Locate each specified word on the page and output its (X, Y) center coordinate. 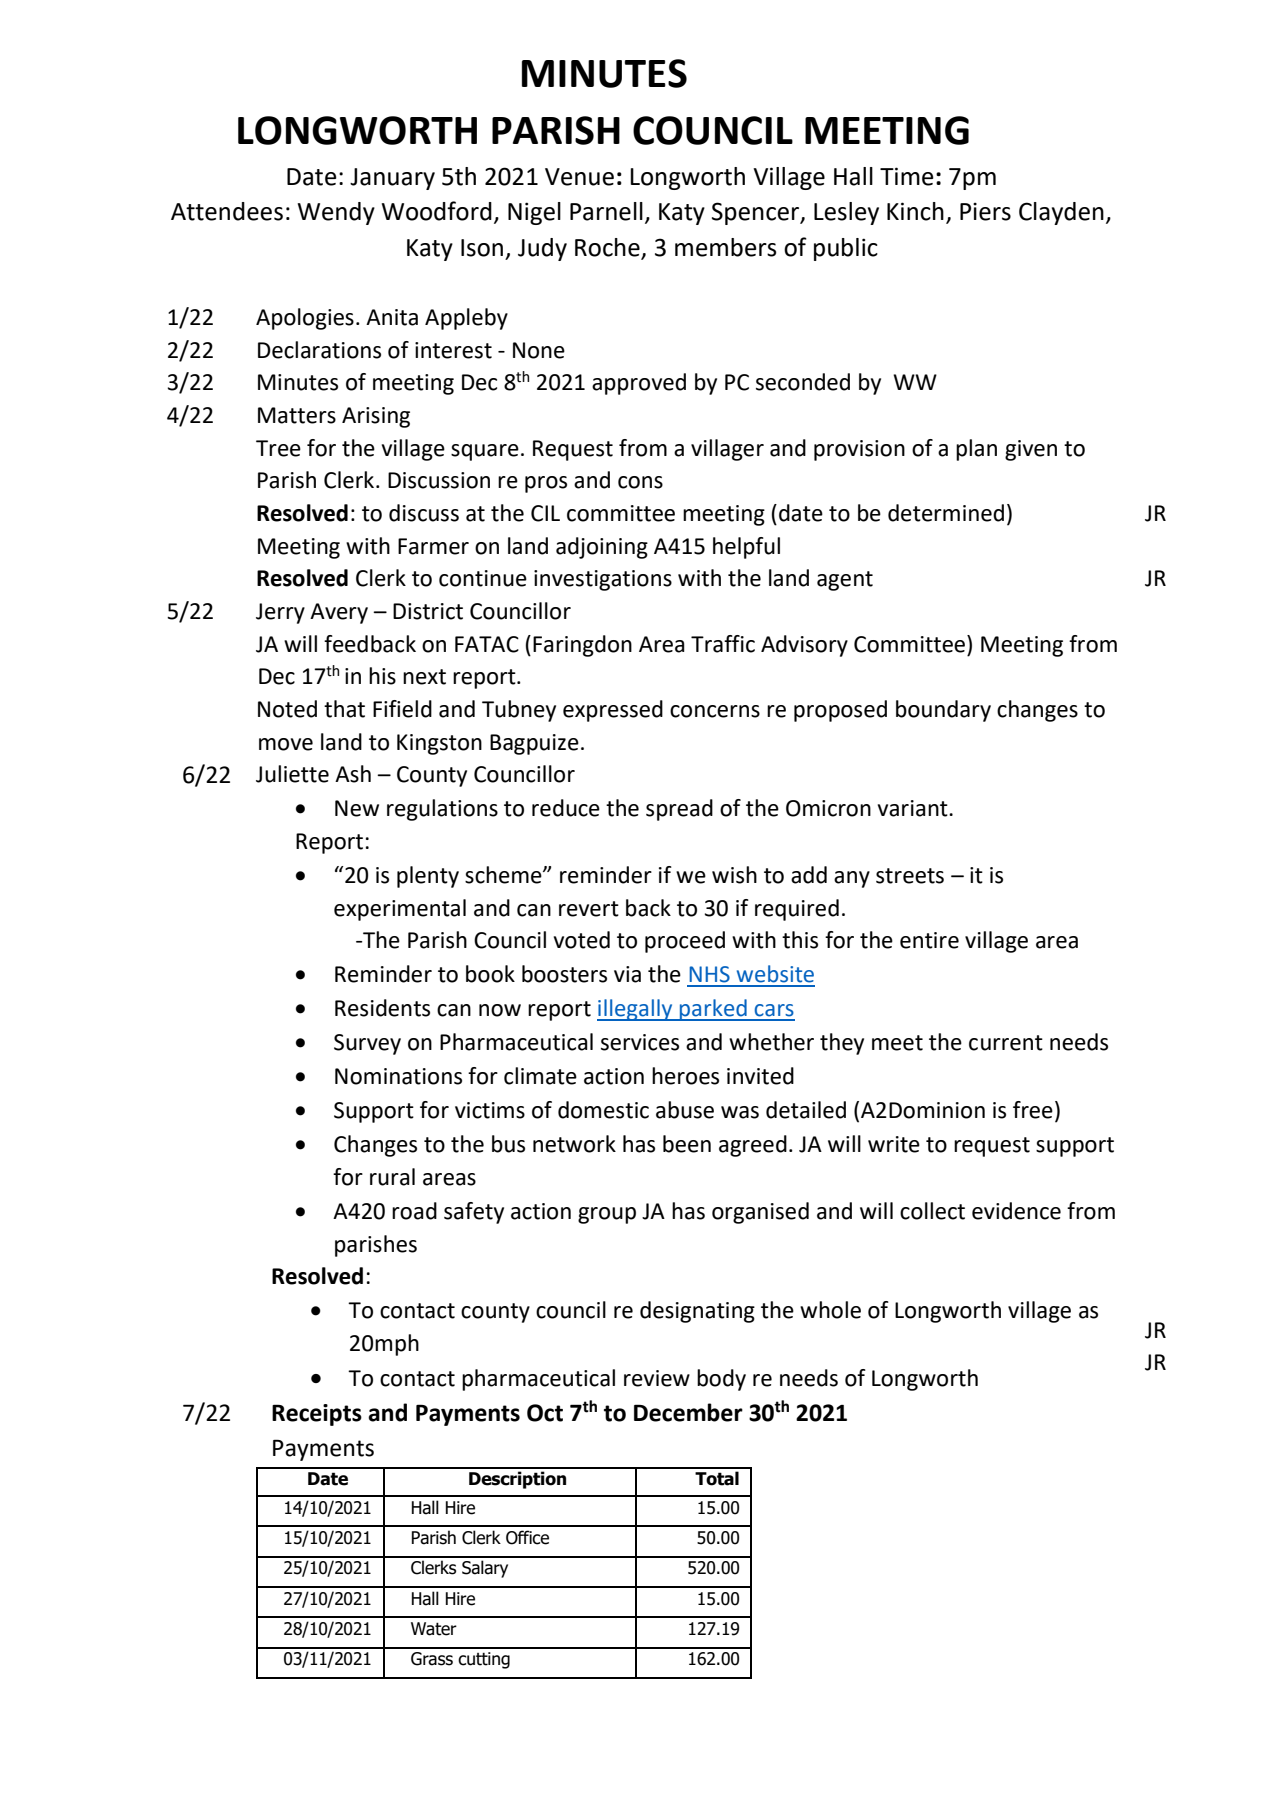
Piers (985, 211)
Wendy (336, 213)
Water (434, 1629)
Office (527, 1537)
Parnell (606, 211)
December (688, 1412)
